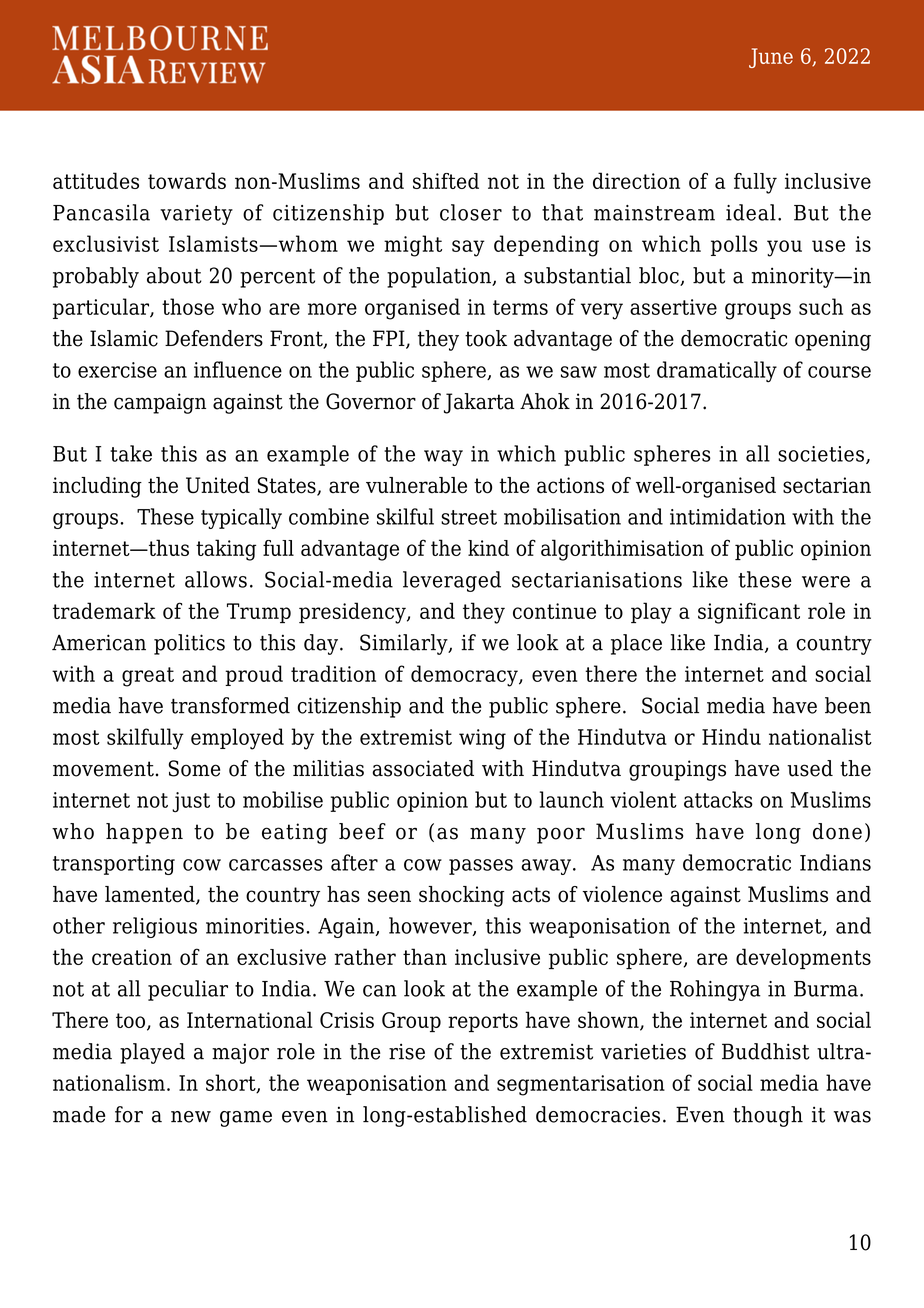 The image size is (924, 1308). I want to click on used, so click(810, 768).
